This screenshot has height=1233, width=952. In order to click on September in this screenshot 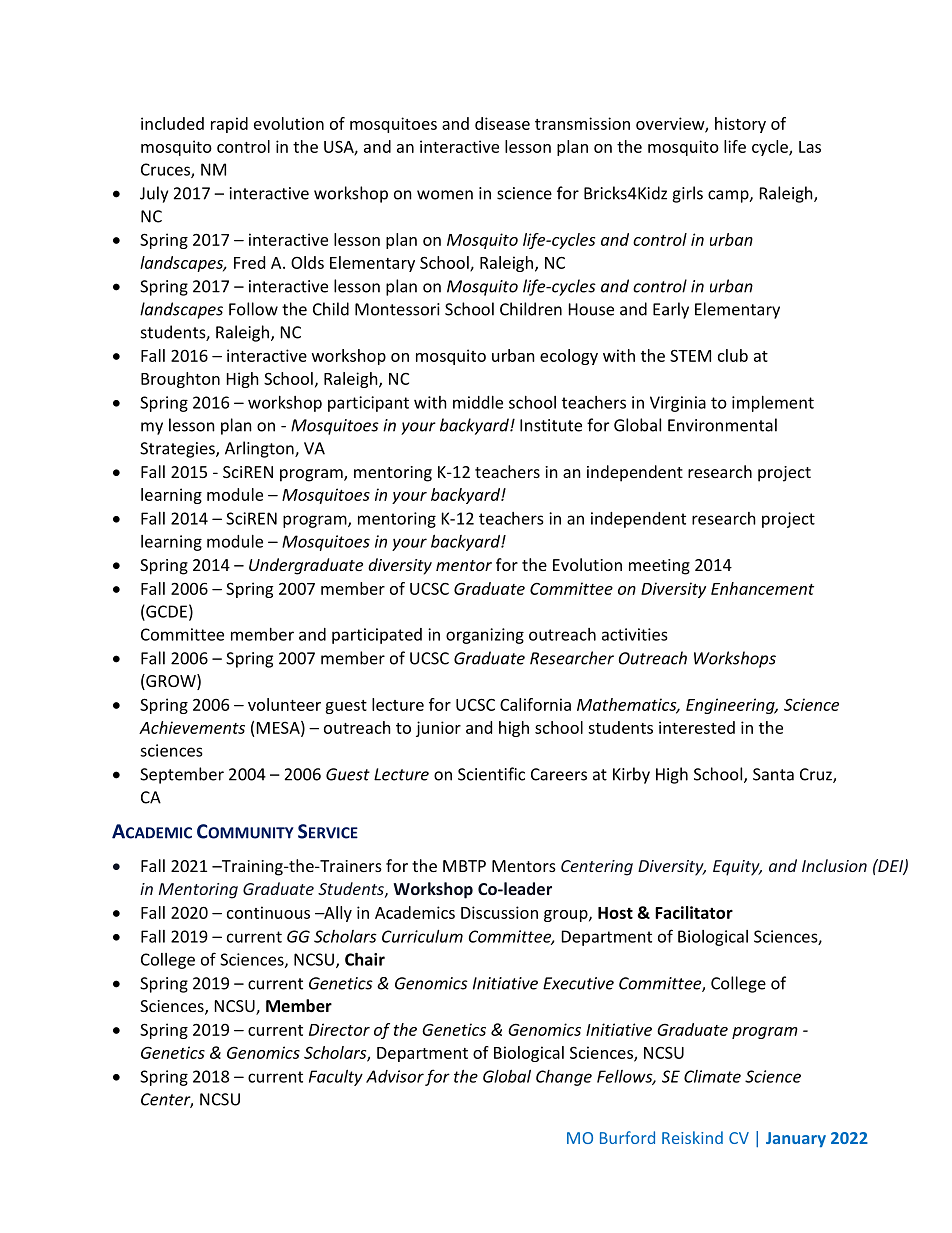, I will do `click(182, 775)`.
